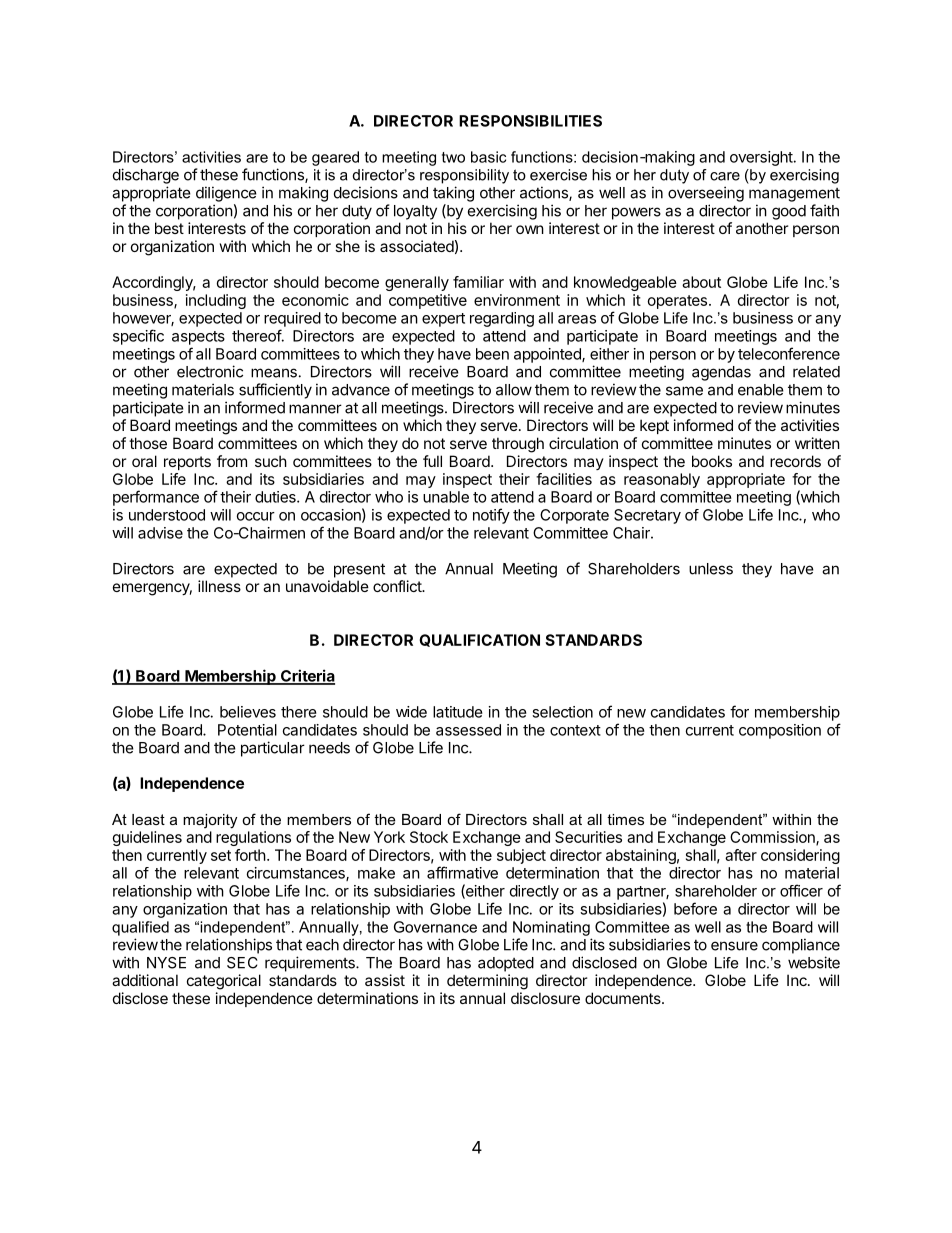 Image resolution: width=952 pixels, height=1233 pixels. What do you see at coordinates (487, 982) in the screenshot?
I see `determining` at bounding box center [487, 982].
